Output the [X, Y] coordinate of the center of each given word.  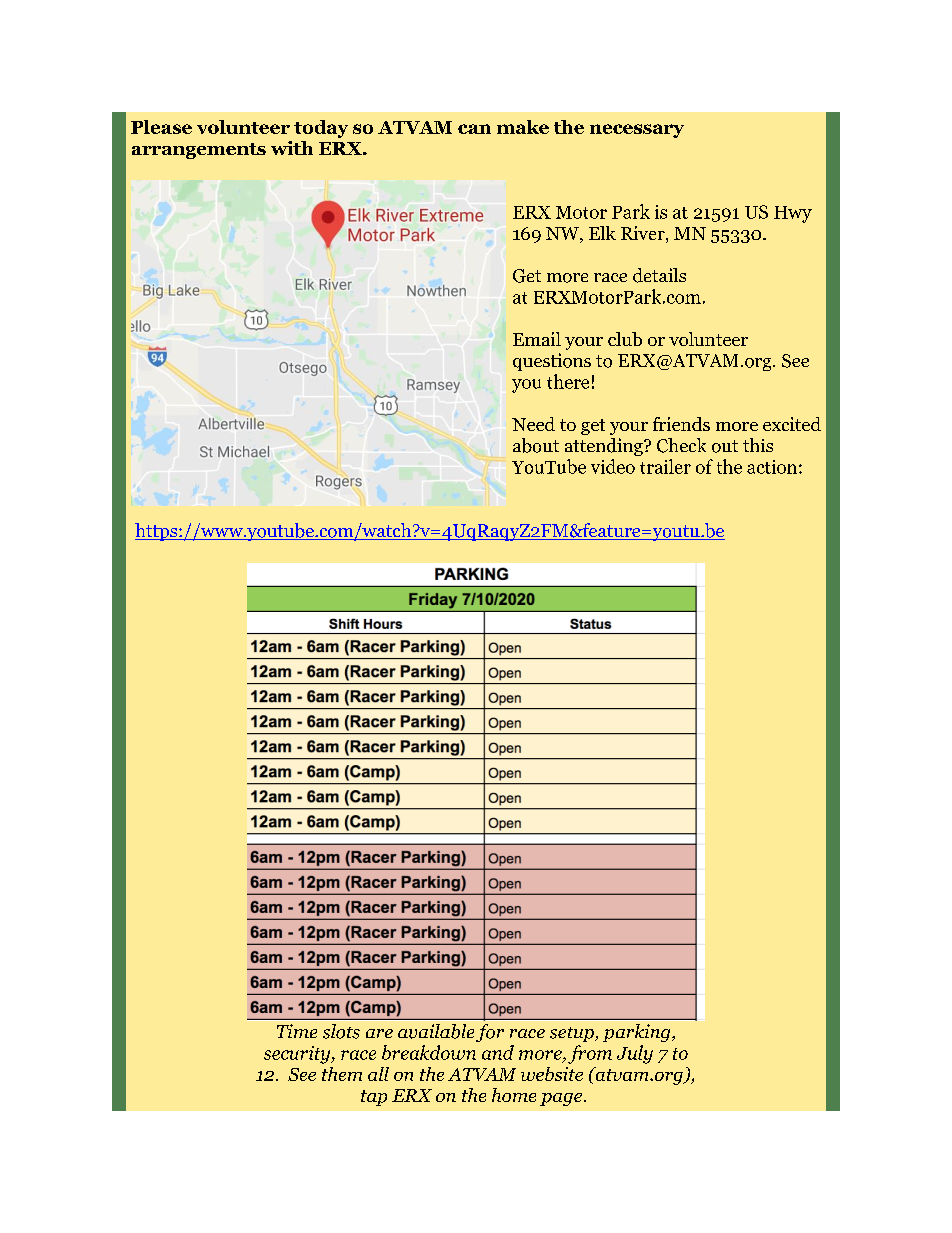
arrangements [199, 151]
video [613, 466]
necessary [637, 131]
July [635, 1054]
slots [341, 1031]
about [536, 445]
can [474, 129]
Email [537, 339]
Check [681, 445]
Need [533, 424]
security [298, 1055]
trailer [665, 466]
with [292, 148]
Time [297, 1031]
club [625, 339]
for [490, 1033]
